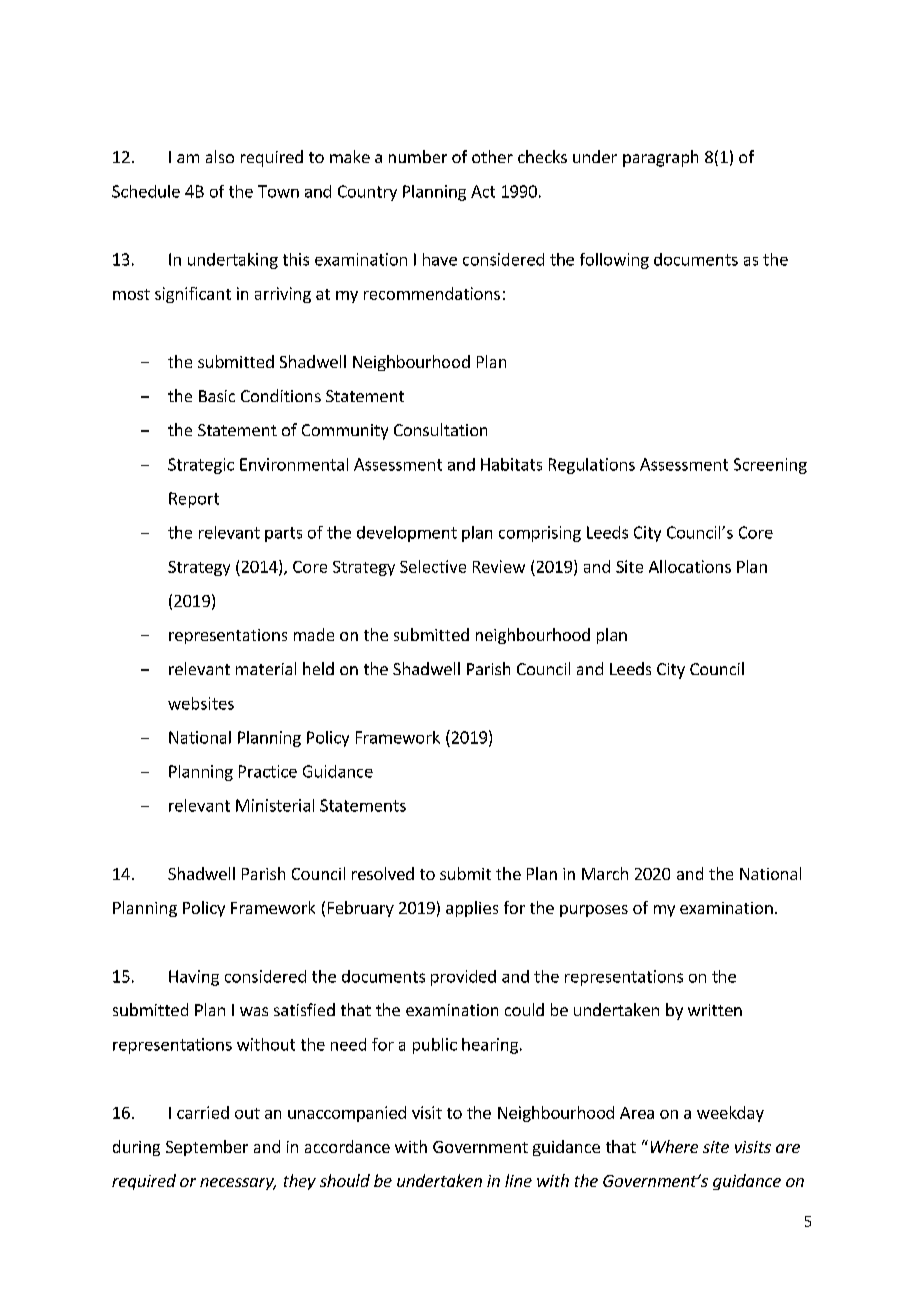 This image has width=924, height=1307. Describe the element at coordinates (266, 668) in the image. I see `material` at that location.
